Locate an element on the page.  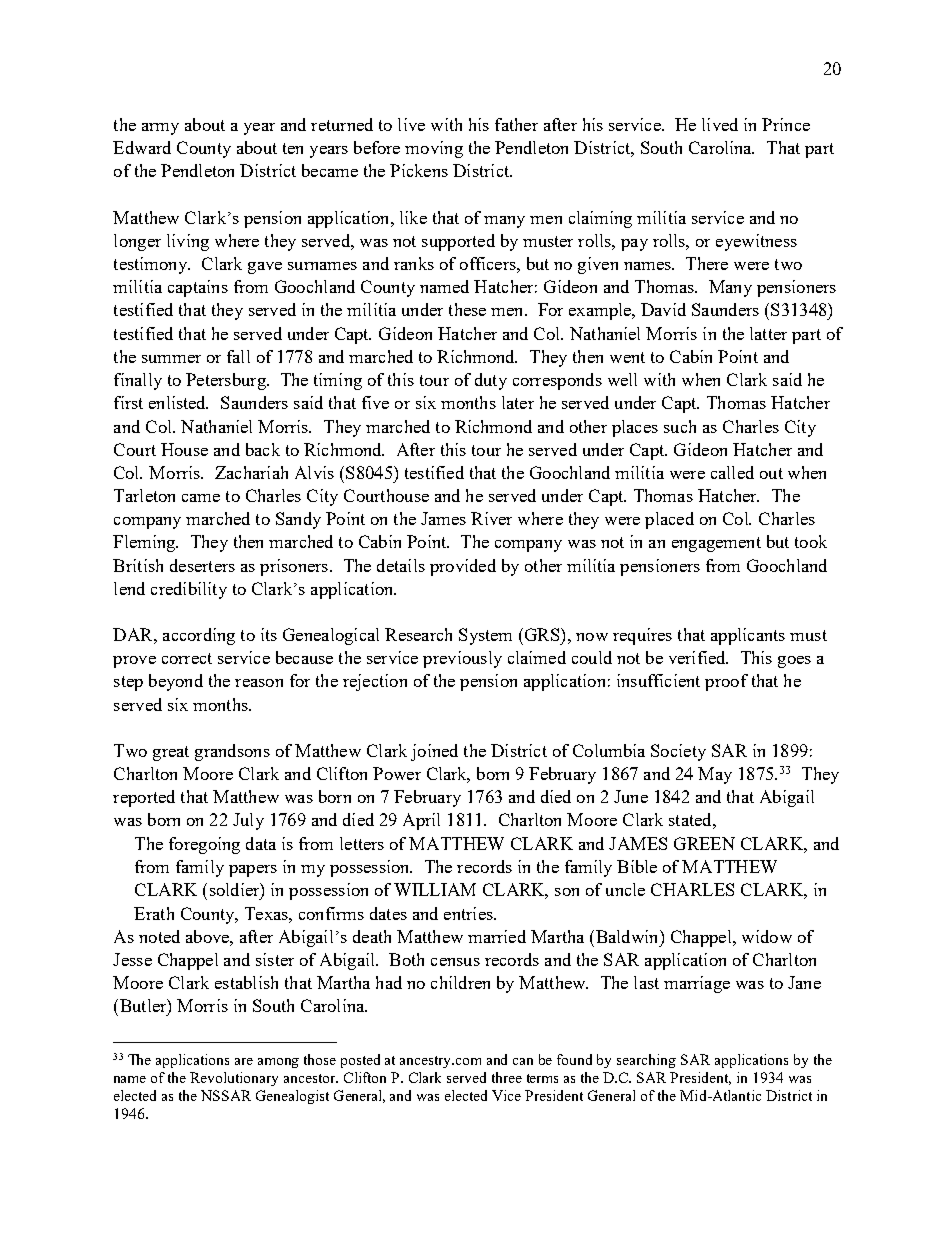
Revolutionary is located at coordinates (234, 1079).
